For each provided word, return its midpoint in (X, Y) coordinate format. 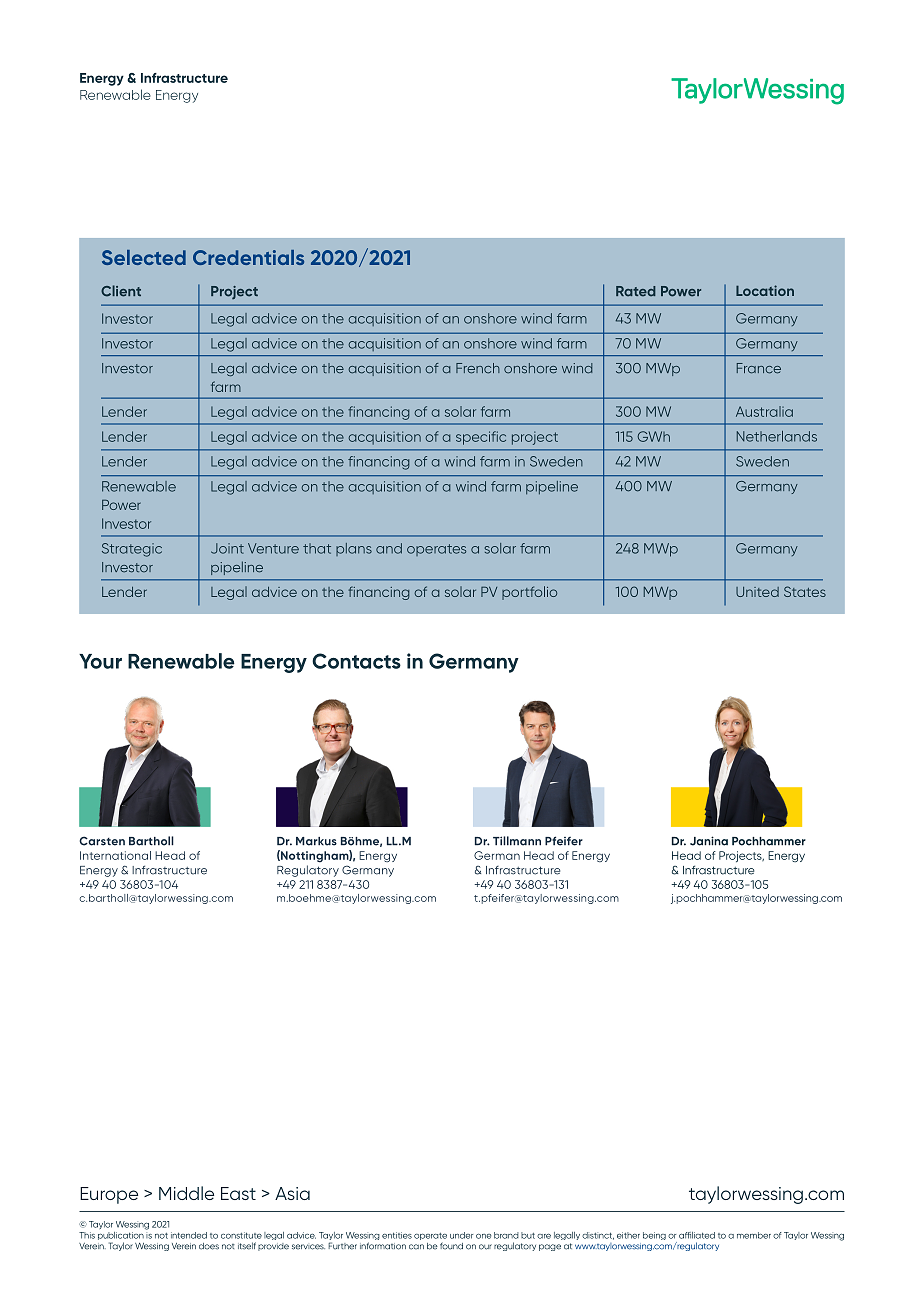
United (757, 592)
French (478, 368)
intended (189, 1235)
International (115, 855)
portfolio (529, 593)
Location (765, 290)
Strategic (132, 550)
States (805, 591)
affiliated (697, 1235)
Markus (316, 841)
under (461, 1235)
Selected (144, 257)
